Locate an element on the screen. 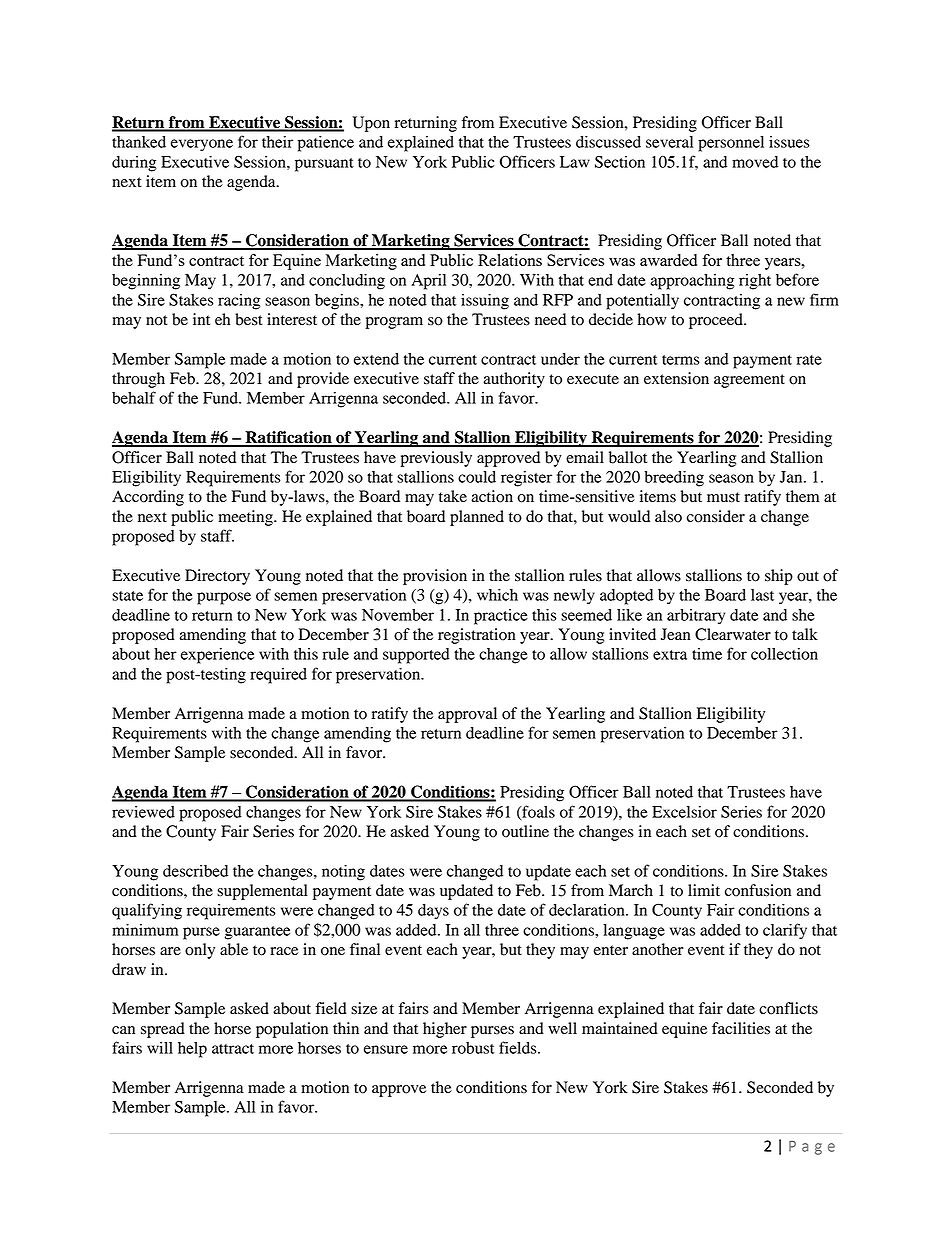  help is located at coordinates (192, 1050).
